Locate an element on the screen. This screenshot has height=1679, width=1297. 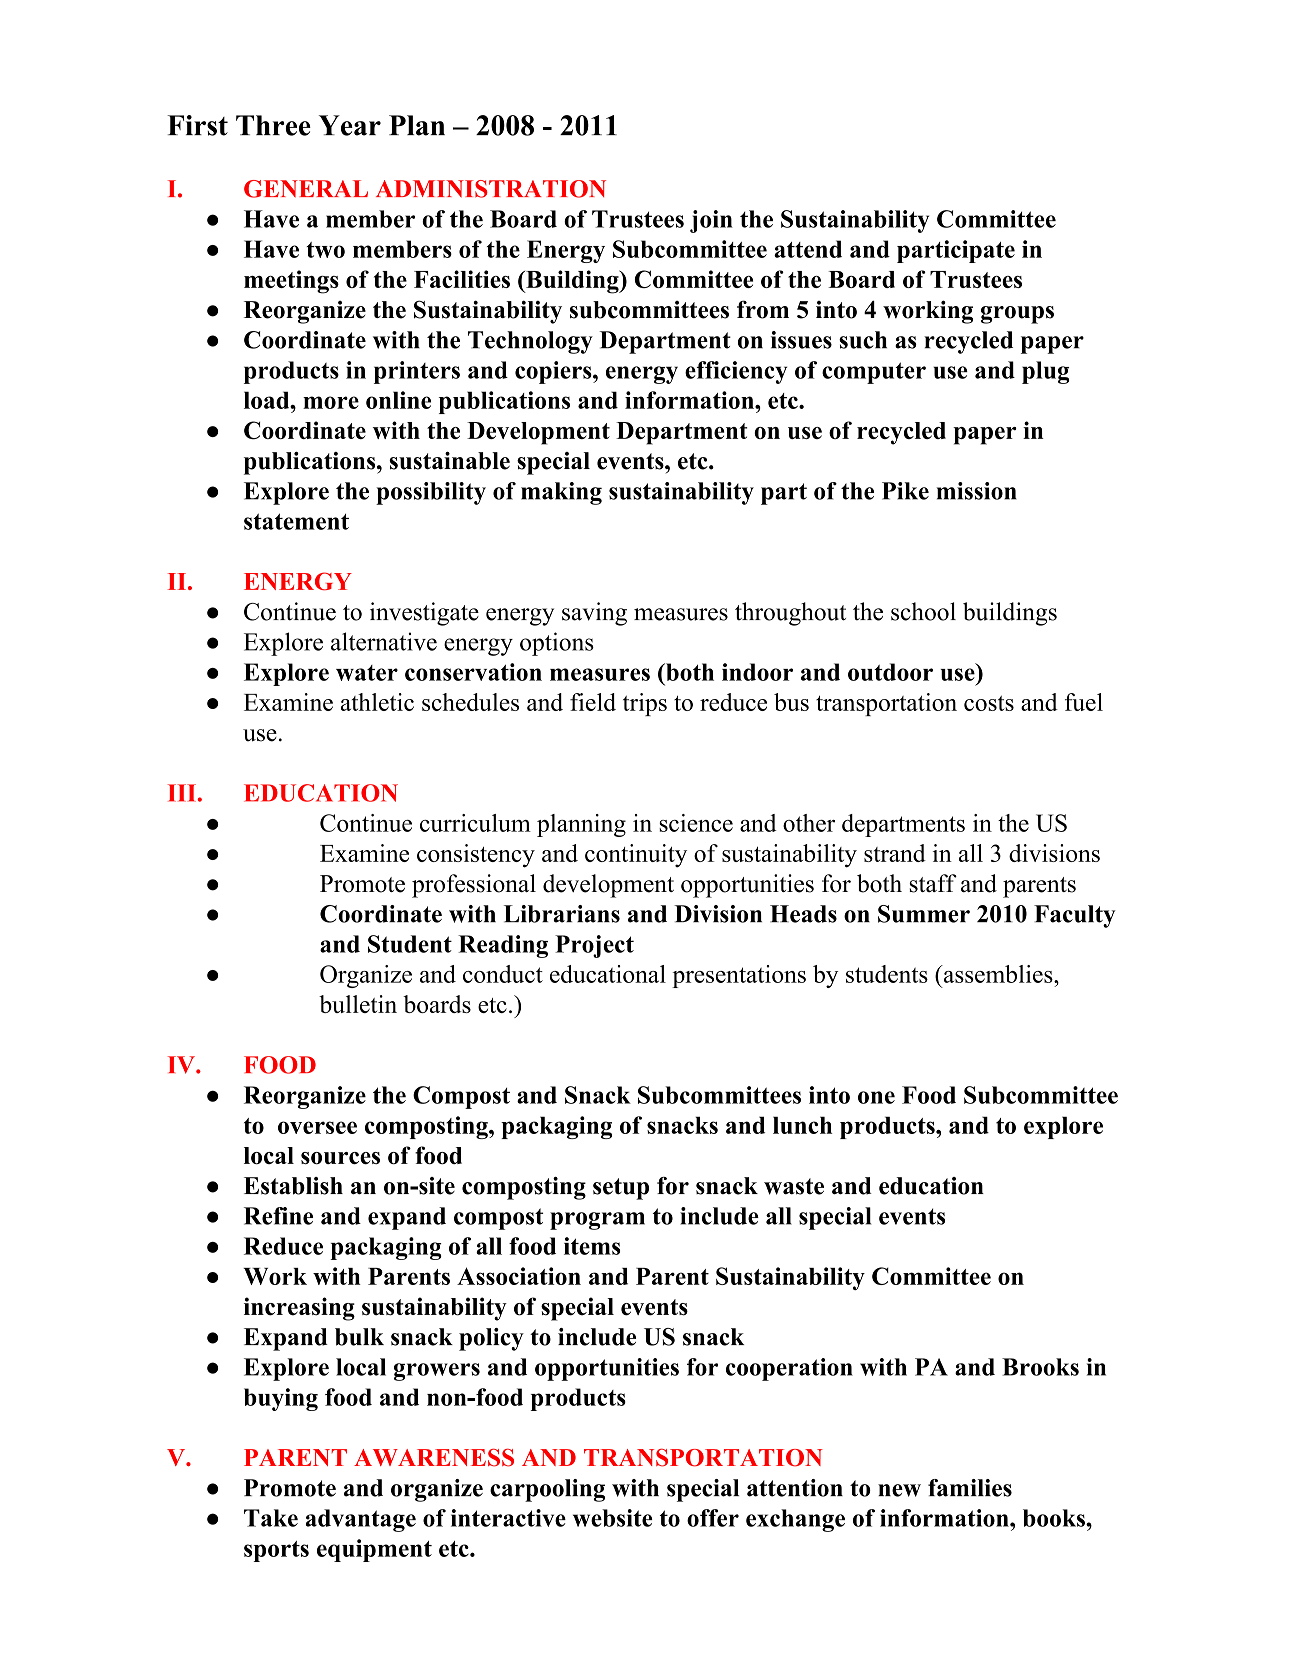
groups is located at coordinates (1017, 315).
